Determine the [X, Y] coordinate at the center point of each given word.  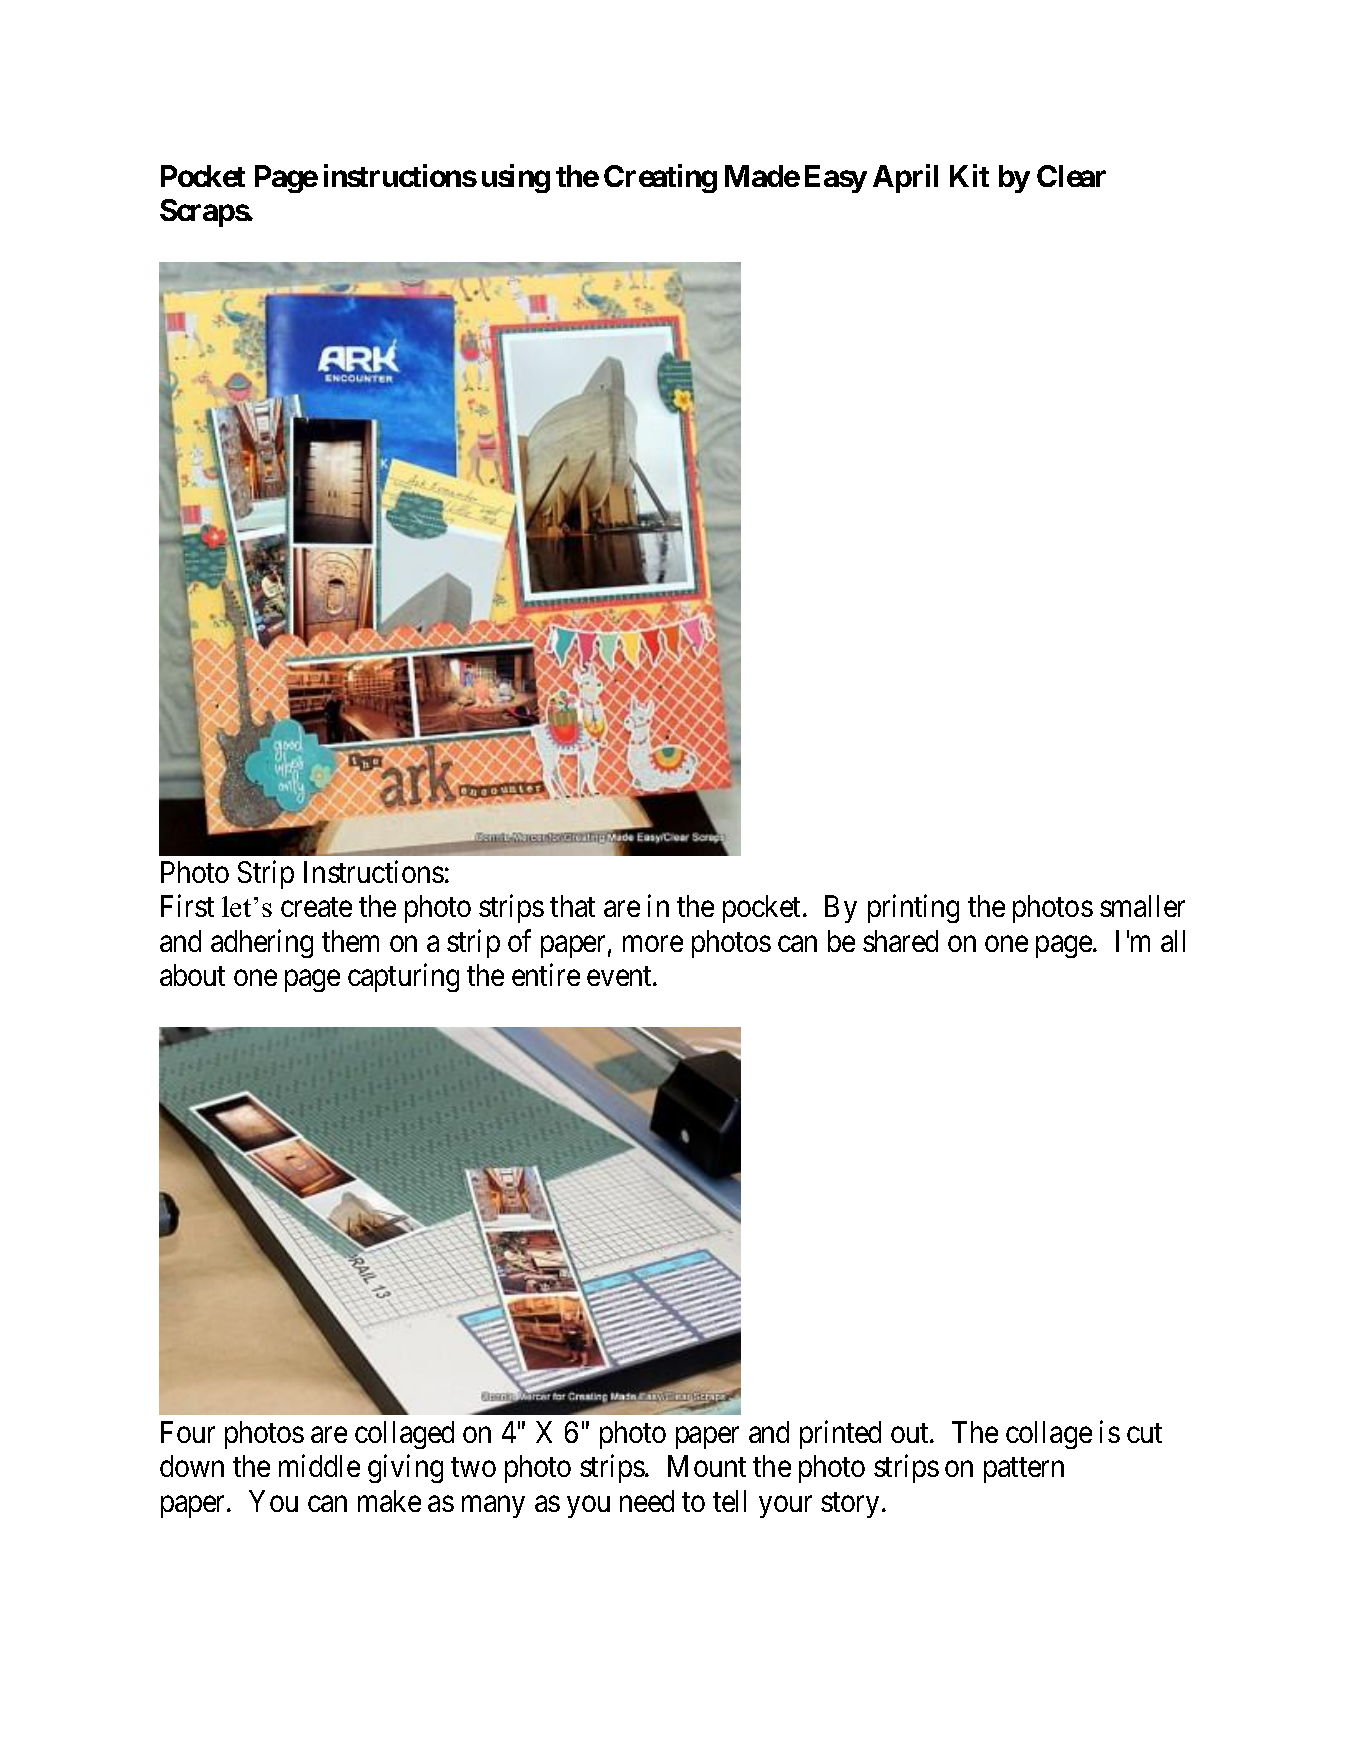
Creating [660, 178]
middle [319, 1466]
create [316, 907]
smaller [1142, 906]
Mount [707, 1466]
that [572, 906]
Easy [836, 179]
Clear [1071, 176]
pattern [1024, 1470]
